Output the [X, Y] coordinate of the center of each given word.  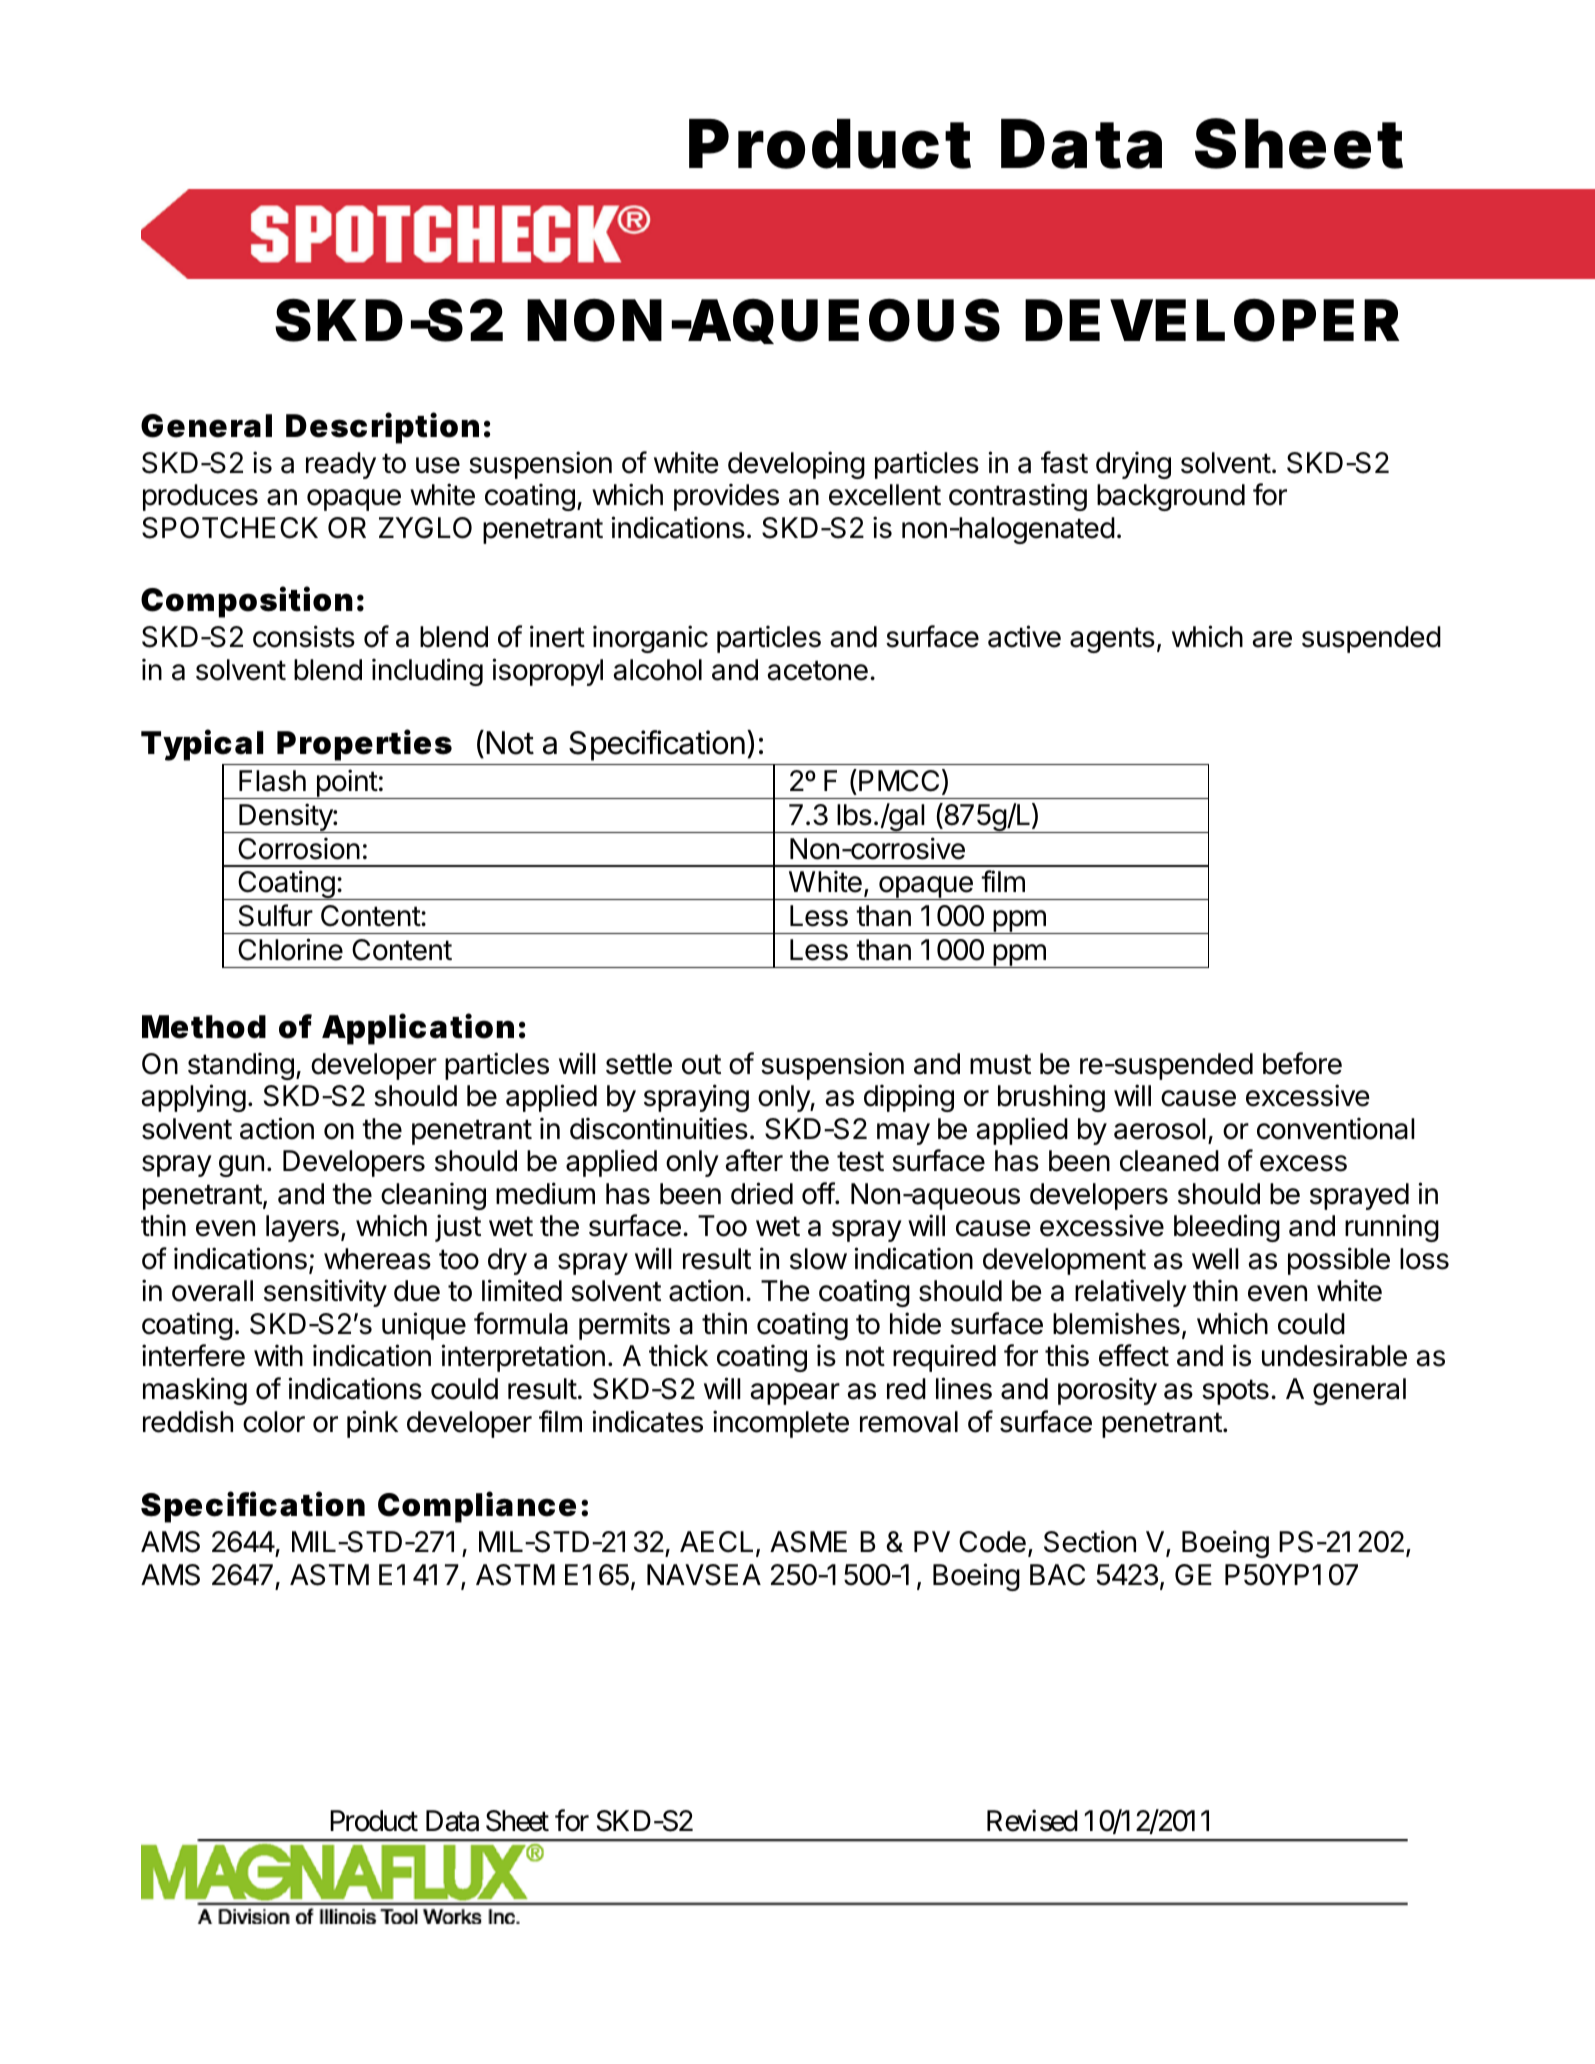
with [278, 1355]
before [1302, 1063]
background [1171, 497]
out [701, 1064]
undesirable [1334, 1355]
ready [341, 465]
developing [796, 465]
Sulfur [276, 915]
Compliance [477, 1507]
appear [795, 1394]
